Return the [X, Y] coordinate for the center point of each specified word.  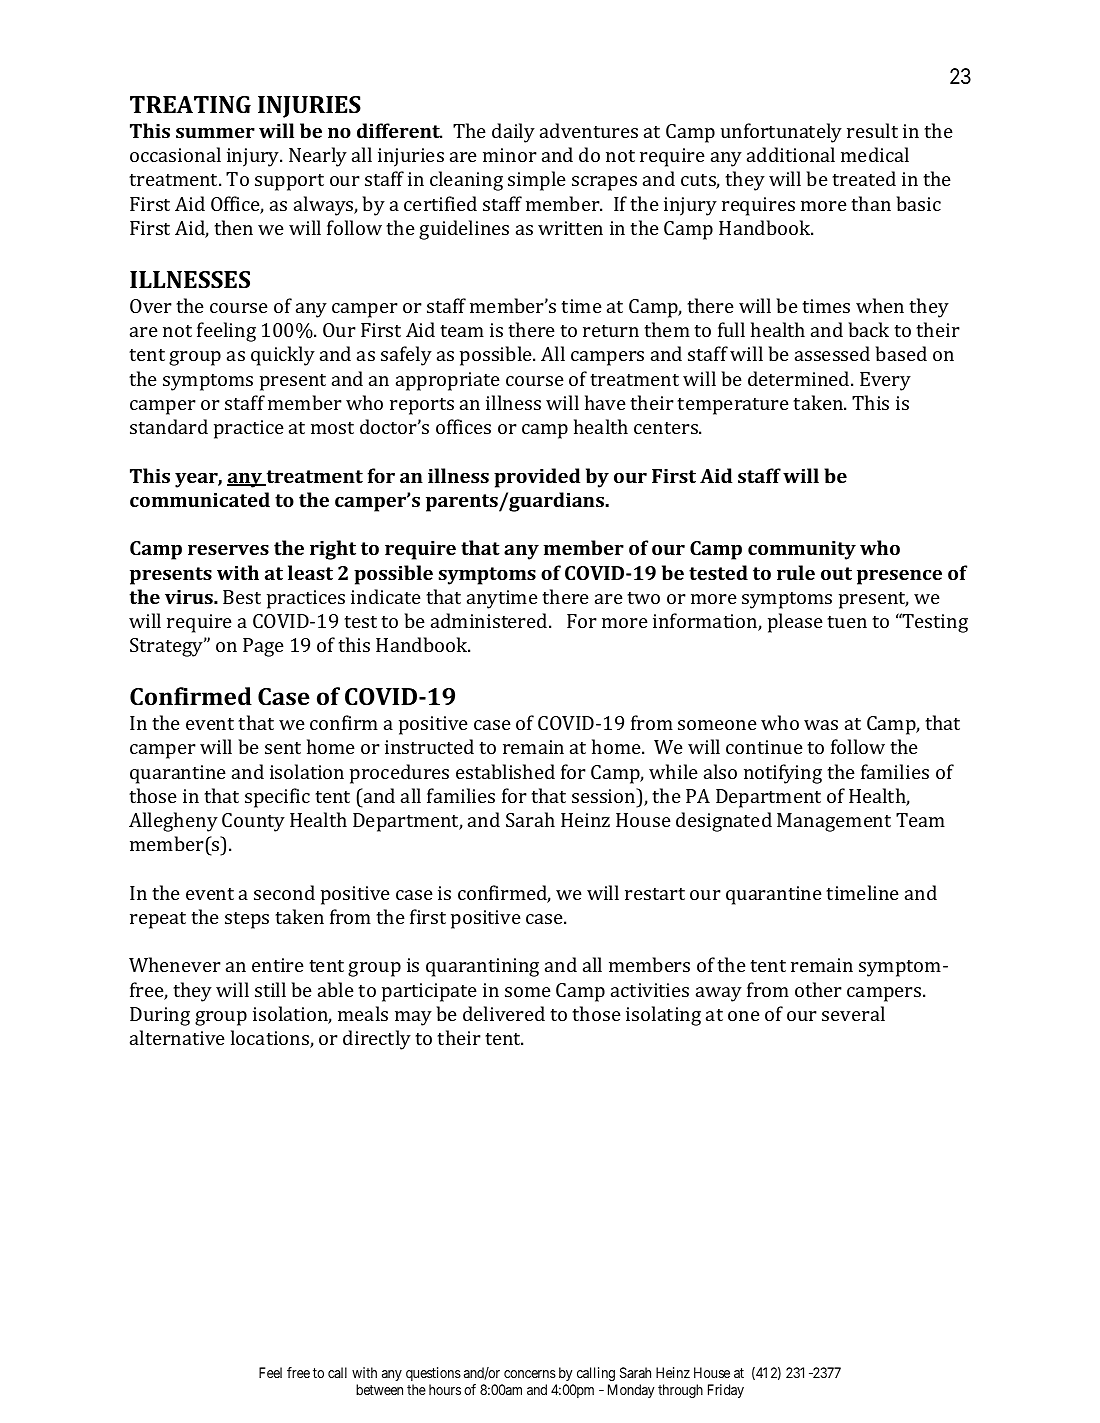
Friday [726, 1391]
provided [537, 478]
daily [513, 133]
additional [791, 154]
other [818, 989]
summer [215, 133]
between [379, 1389]
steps [247, 920]
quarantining [482, 967]
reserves [228, 550]
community [802, 550]
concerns [530, 1374]
